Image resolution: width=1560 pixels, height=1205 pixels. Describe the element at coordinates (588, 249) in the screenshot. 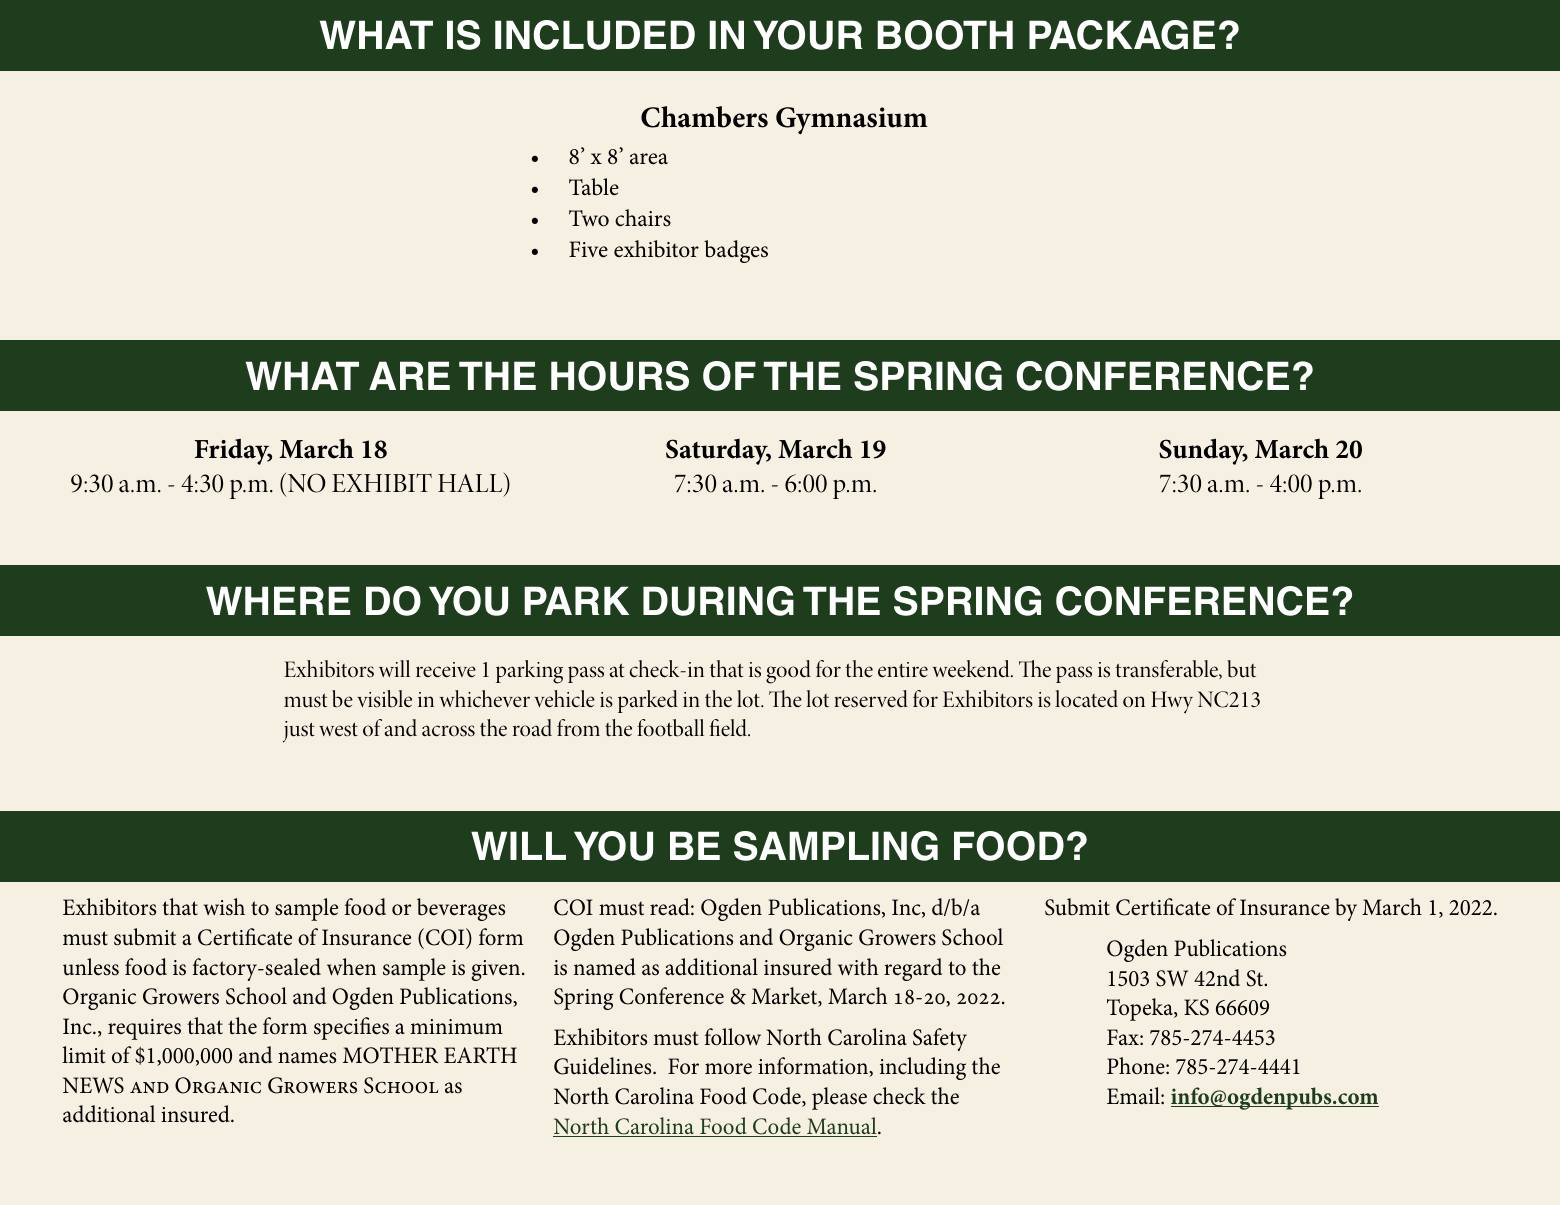

I see `Five` at that location.
